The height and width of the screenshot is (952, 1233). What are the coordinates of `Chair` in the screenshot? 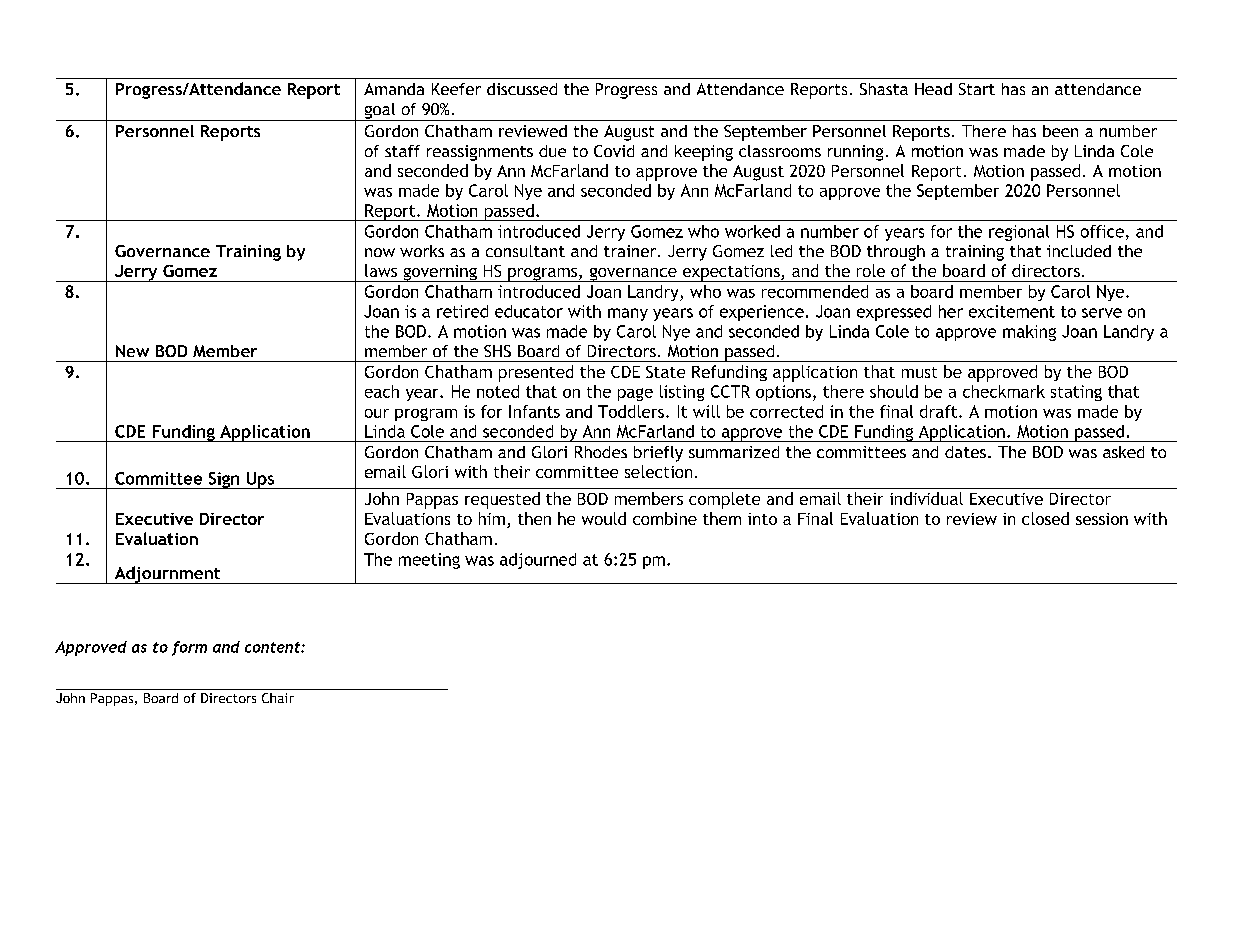 It's located at (278, 698).
